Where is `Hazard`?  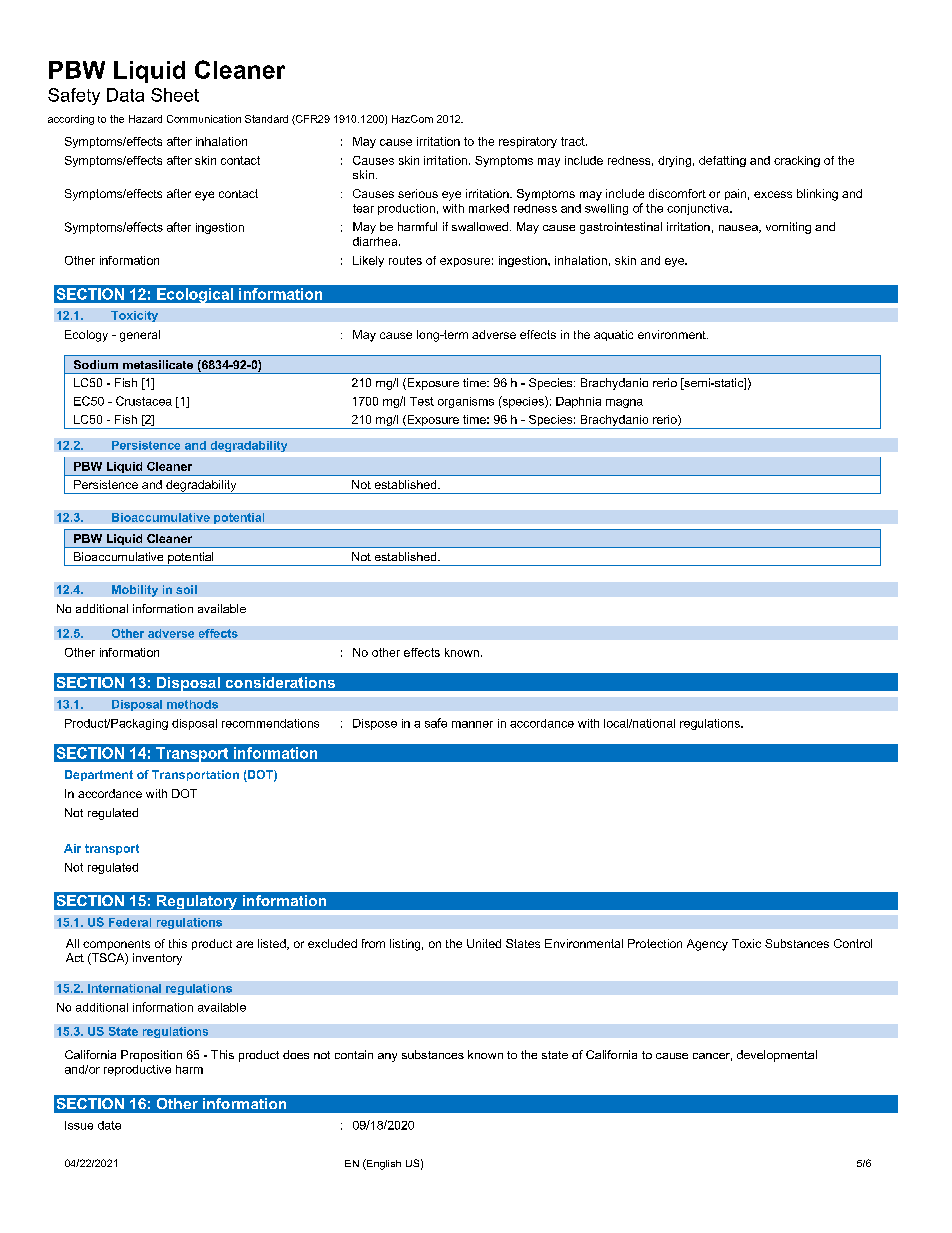 Hazard is located at coordinates (145, 119).
